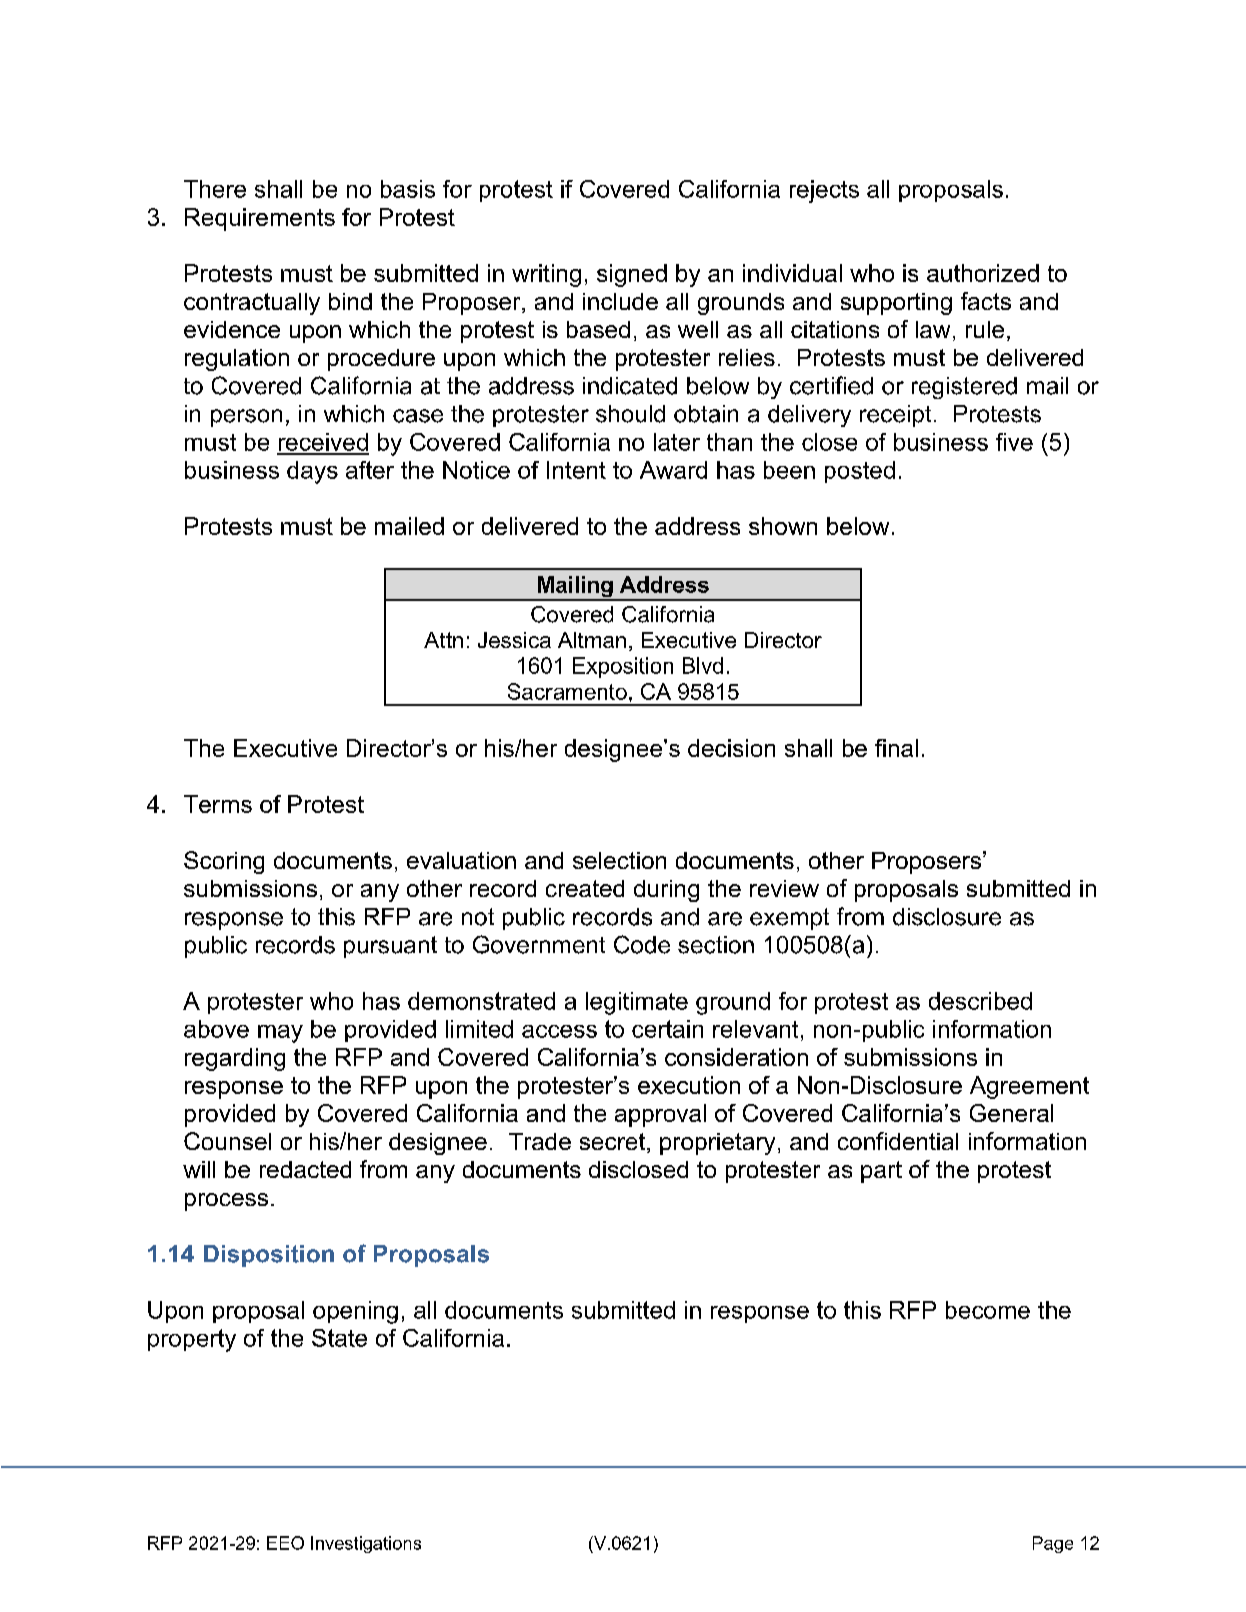 Image resolution: width=1246 pixels, height=1612 pixels. What do you see at coordinates (896, 748) in the image?
I see `final` at bounding box center [896, 748].
